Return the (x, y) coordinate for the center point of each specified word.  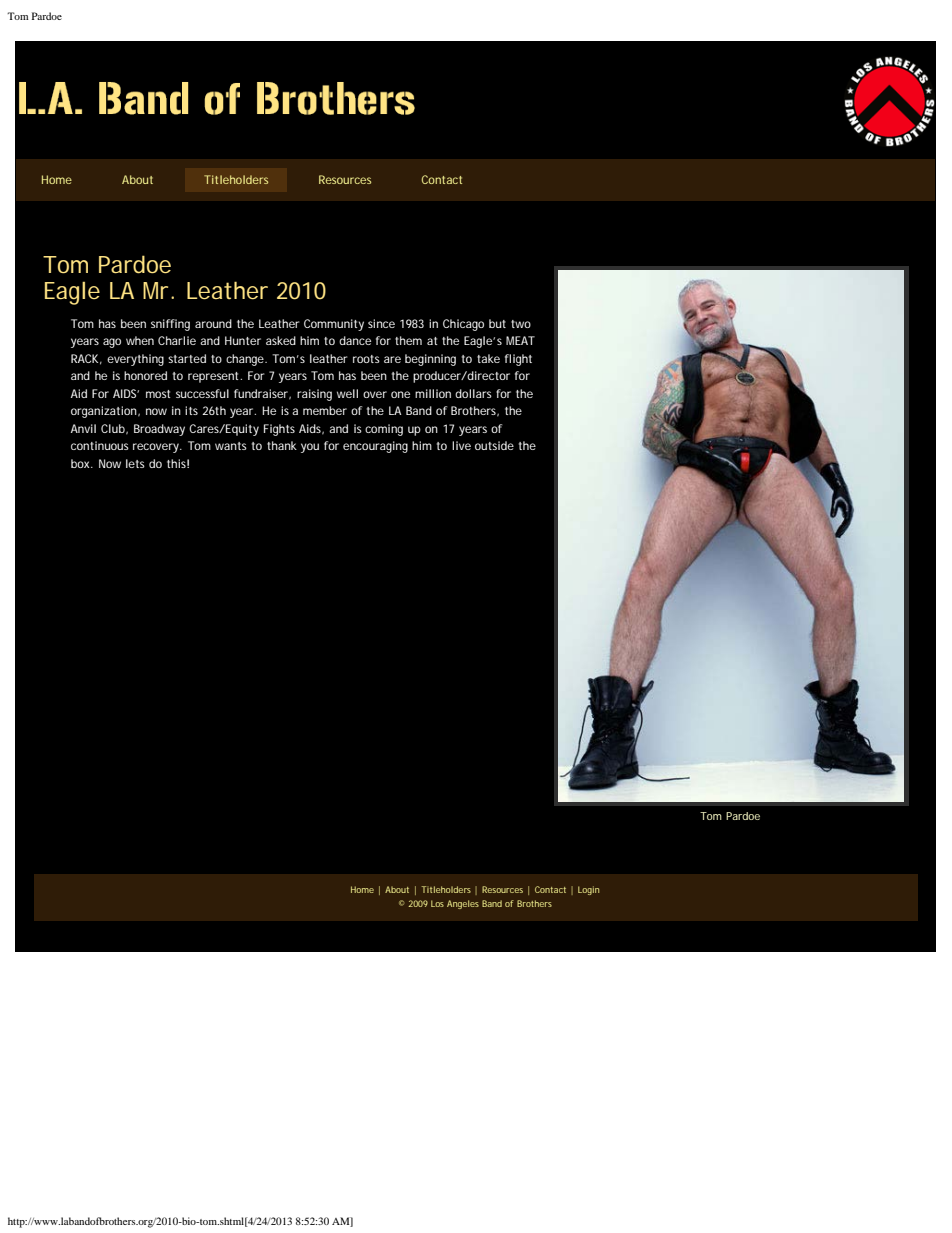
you (310, 448)
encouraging (375, 447)
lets (135, 463)
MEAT (520, 340)
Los (437, 903)
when (140, 340)
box (81, 463)
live (461, 445)
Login (588, 890)
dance (355, 340)
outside (494, 445)
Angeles (463, 904)
